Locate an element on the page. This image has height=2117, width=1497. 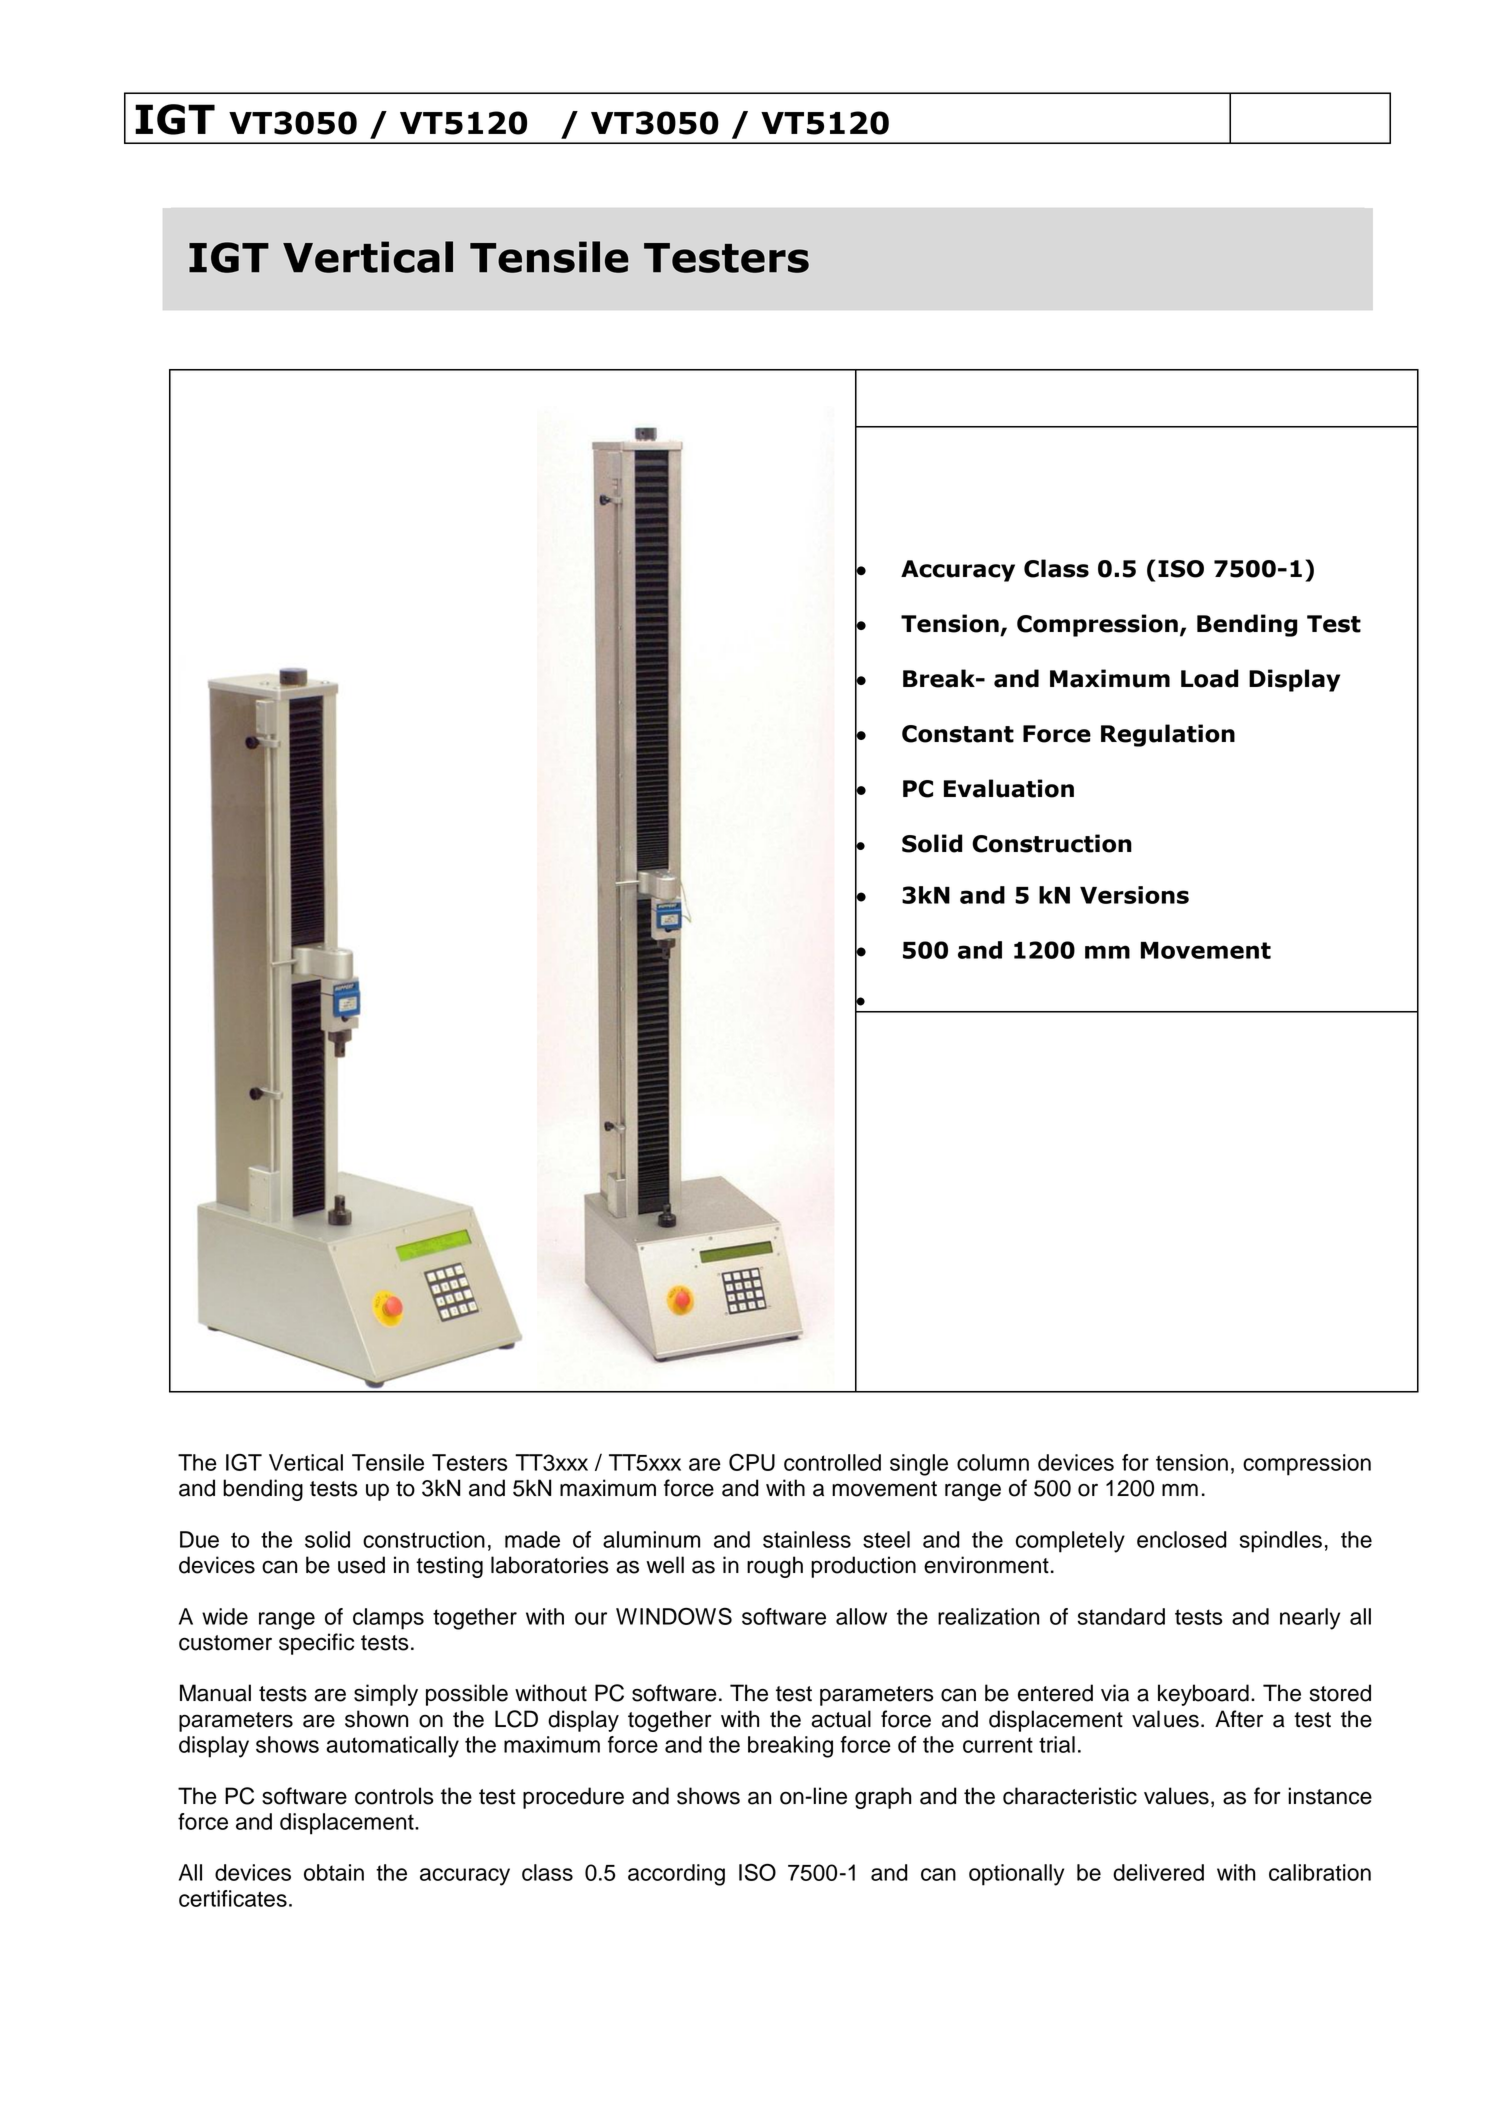
column is located at coordinates (993, 1462).
